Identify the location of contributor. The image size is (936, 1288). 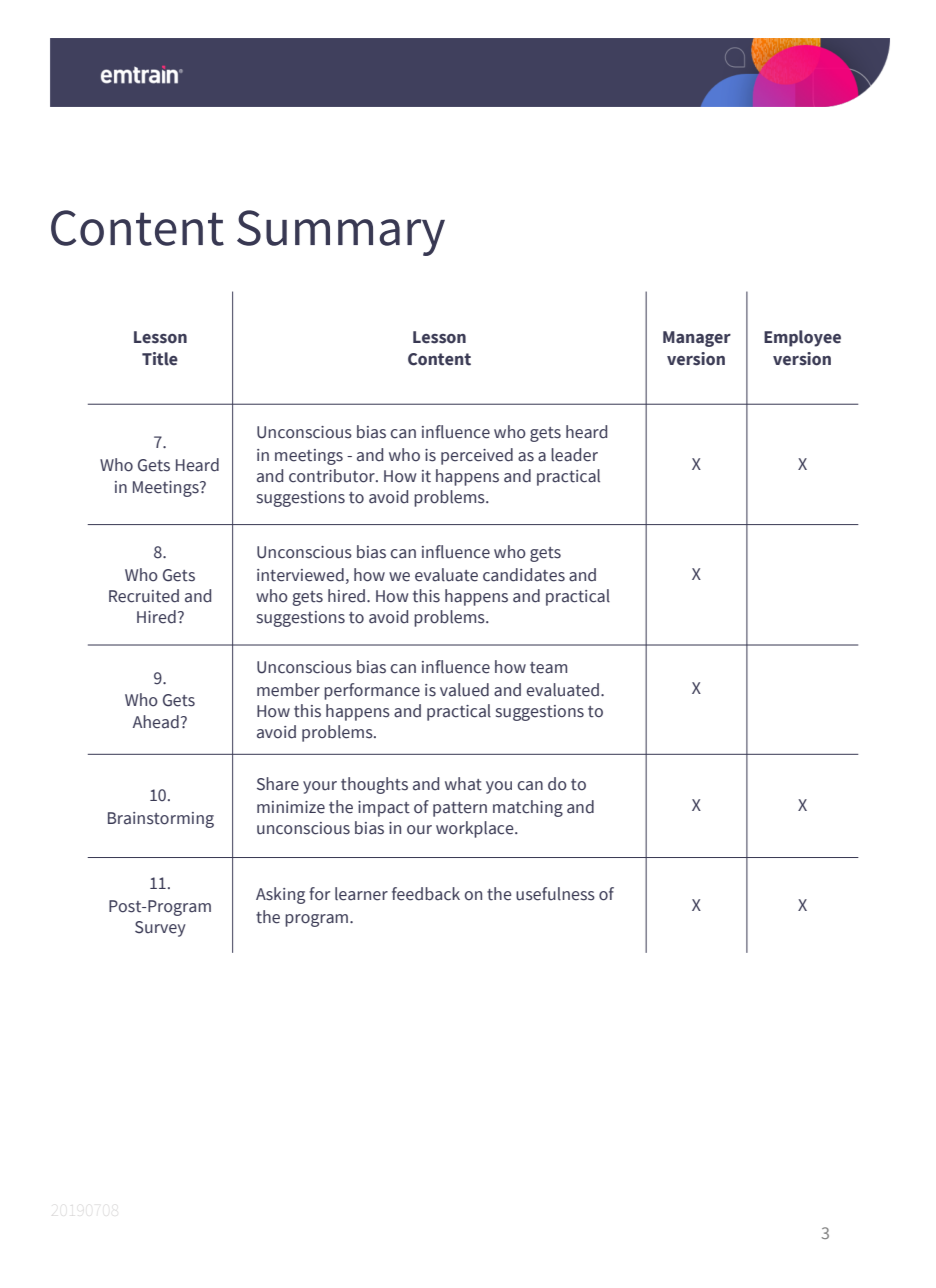
(333, 476).
